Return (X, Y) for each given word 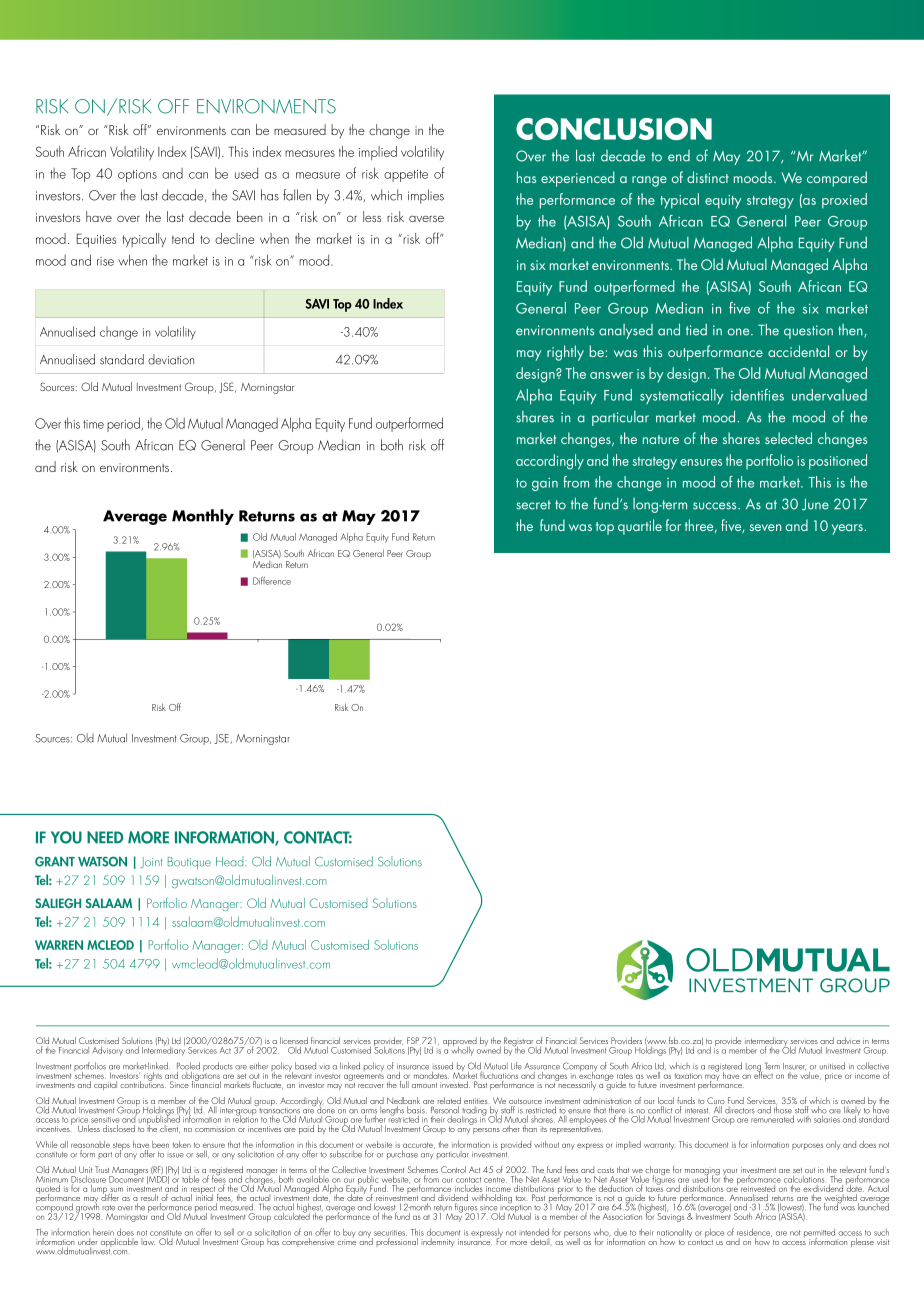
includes (468, 1187)
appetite (406, 176)
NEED (105, 837)
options (137, 176)
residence (754, 1232)
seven (765, 527)
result (151, 1199)
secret (533, 505)
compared (837, 179)
